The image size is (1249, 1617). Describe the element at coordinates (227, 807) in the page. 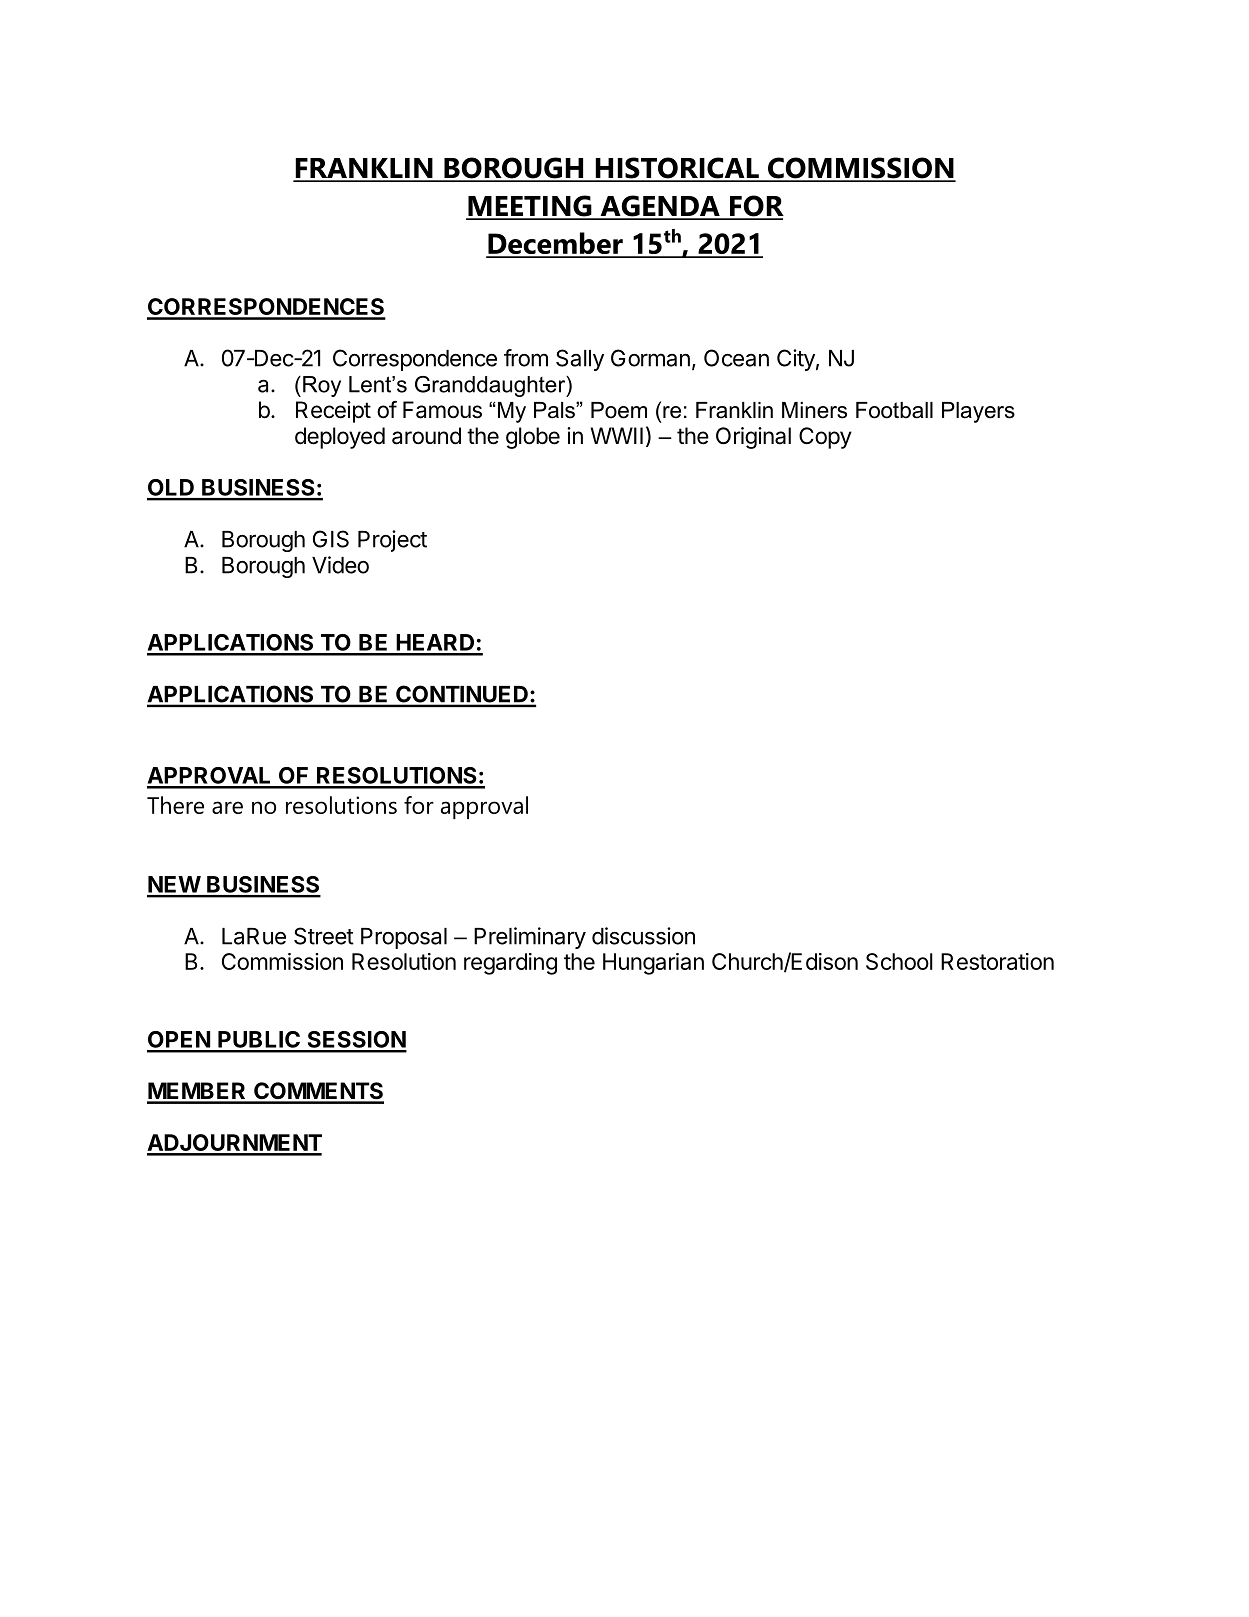

I see `are` at that location.
